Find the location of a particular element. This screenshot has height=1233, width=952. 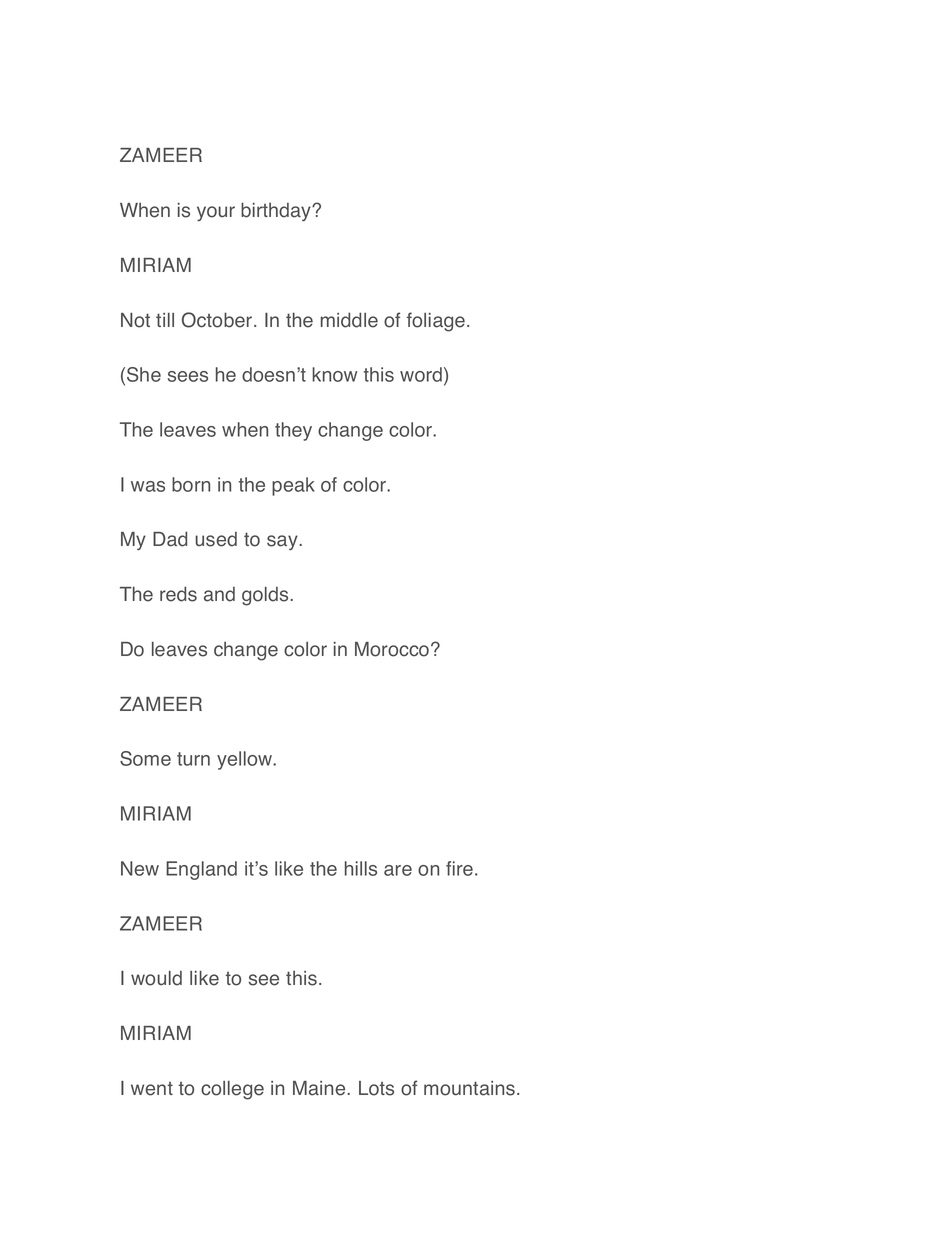

birthday is located at coordinates (277, 211).
